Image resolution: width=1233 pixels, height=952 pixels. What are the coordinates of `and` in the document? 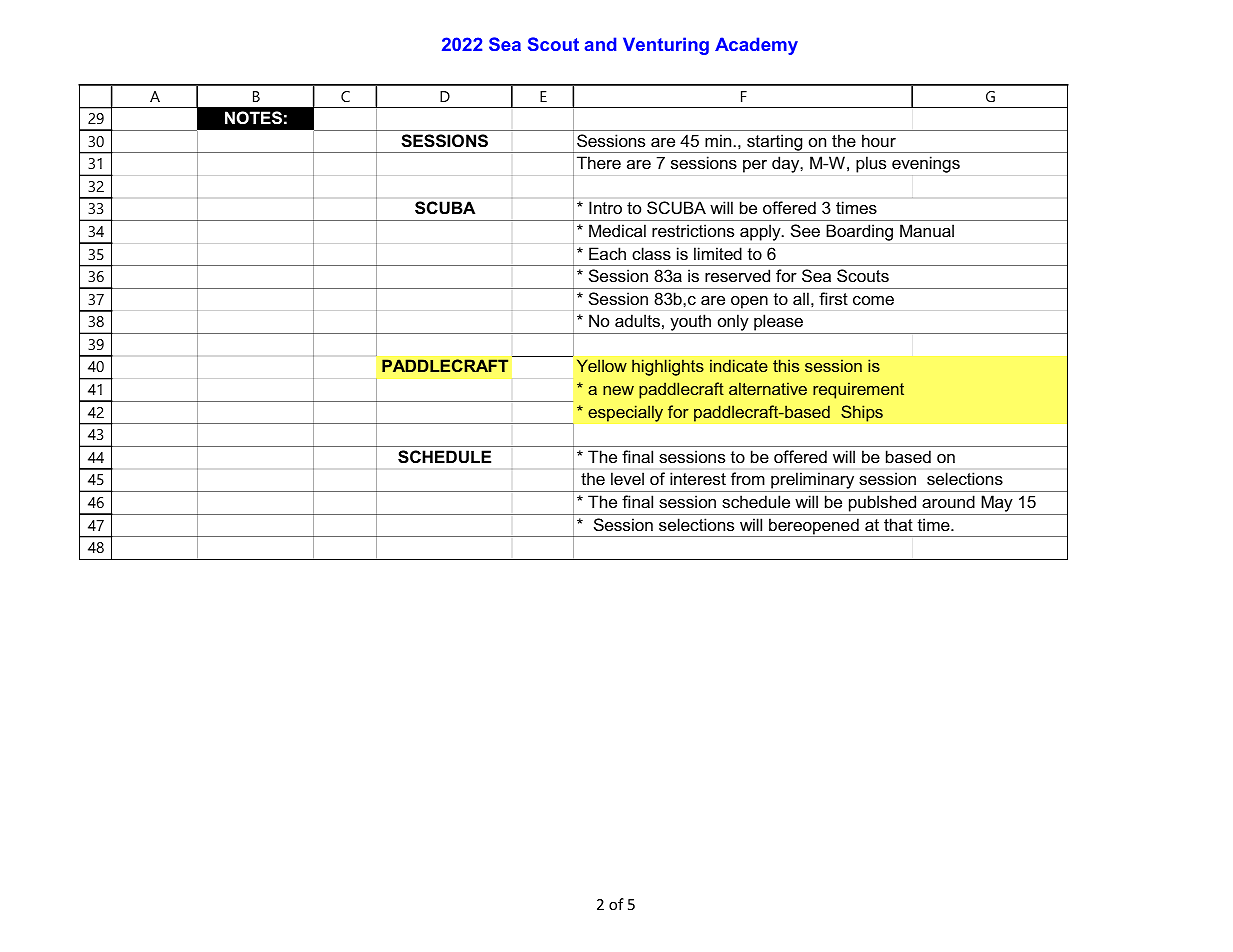 It's located at (600, 44).
